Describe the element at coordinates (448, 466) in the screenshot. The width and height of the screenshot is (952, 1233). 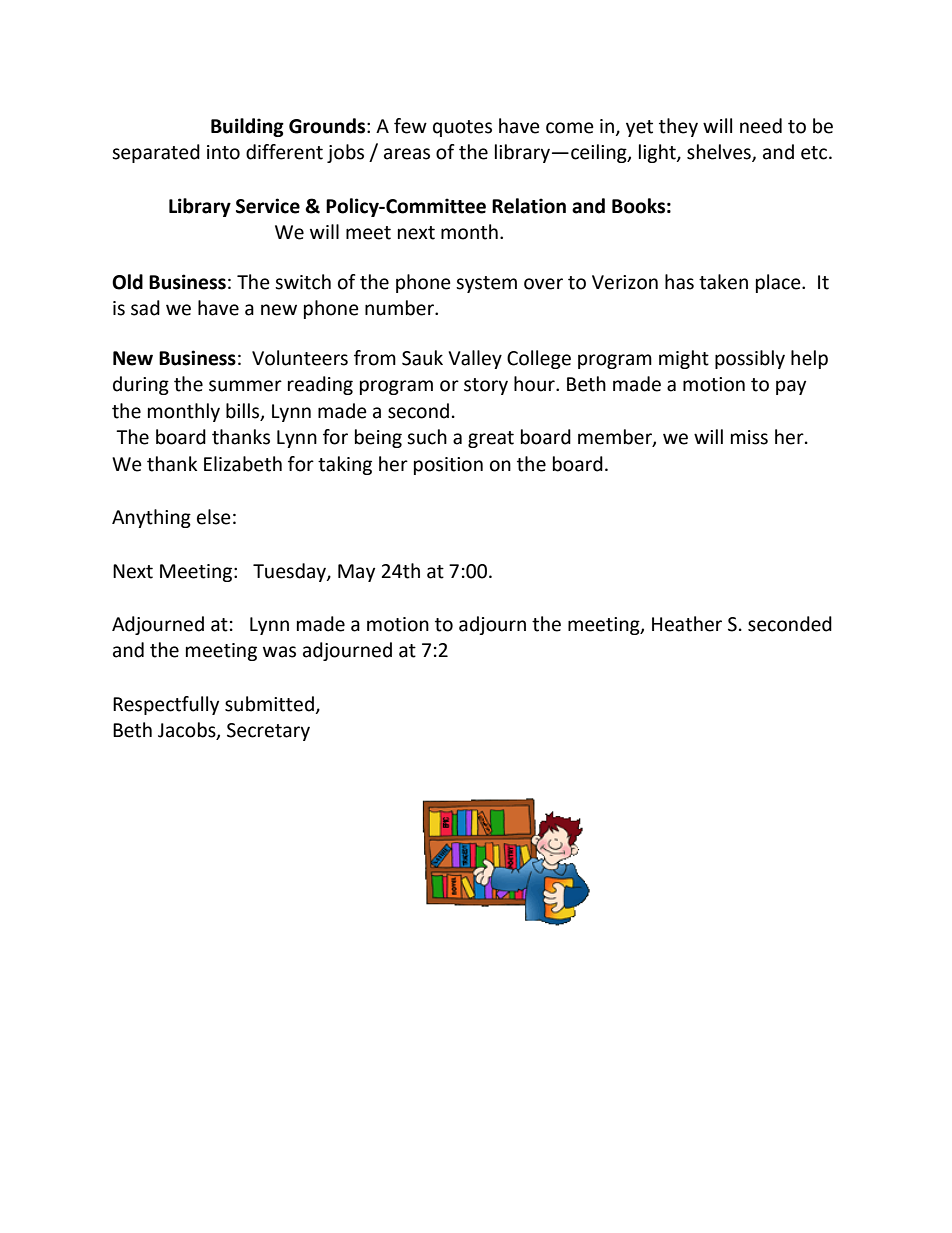
I see `position` at that location.
